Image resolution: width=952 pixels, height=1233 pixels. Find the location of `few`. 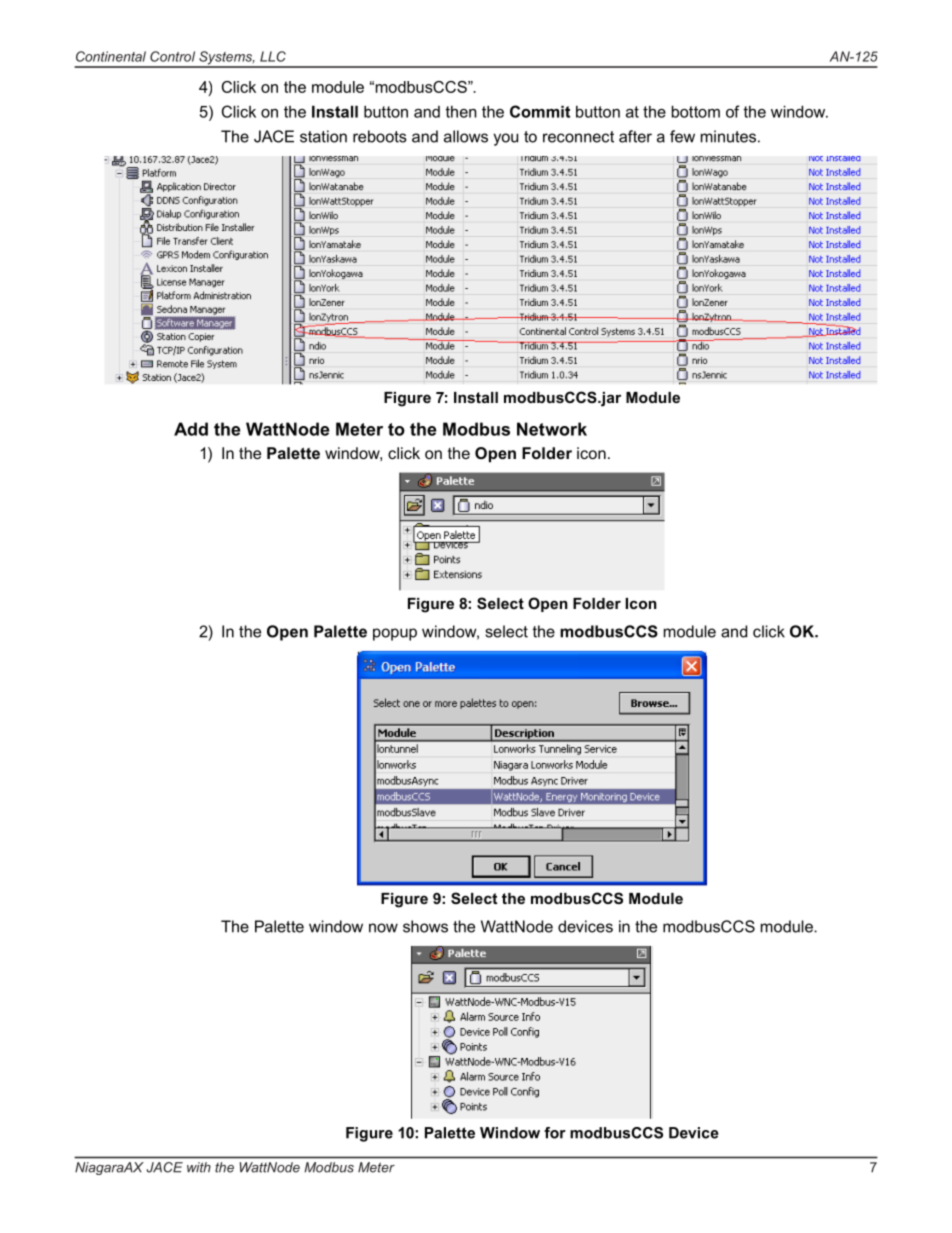

few is located at coordinates (682, 136).
